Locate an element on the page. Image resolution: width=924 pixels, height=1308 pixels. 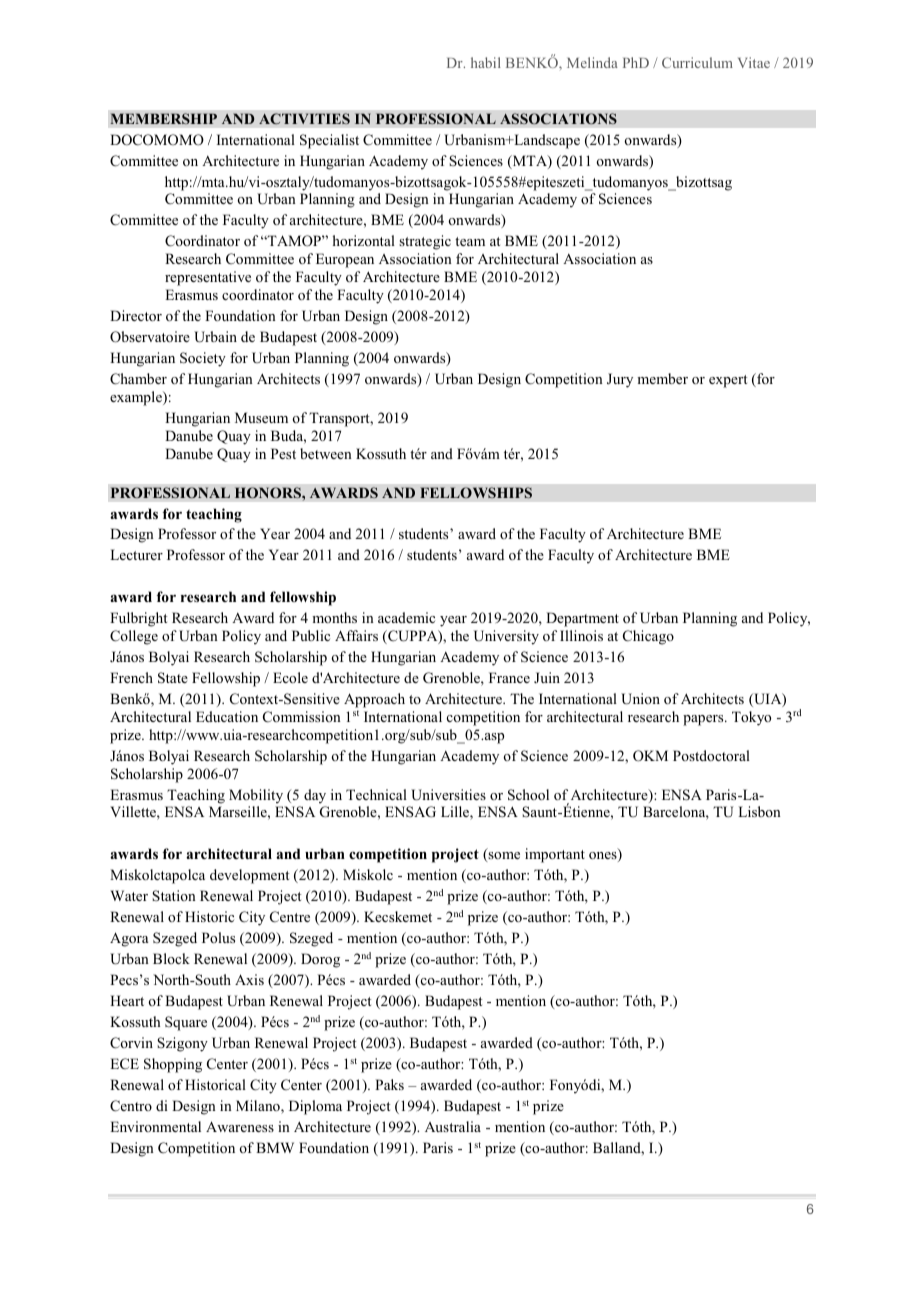
expert is located at coordinates (728, 381).
